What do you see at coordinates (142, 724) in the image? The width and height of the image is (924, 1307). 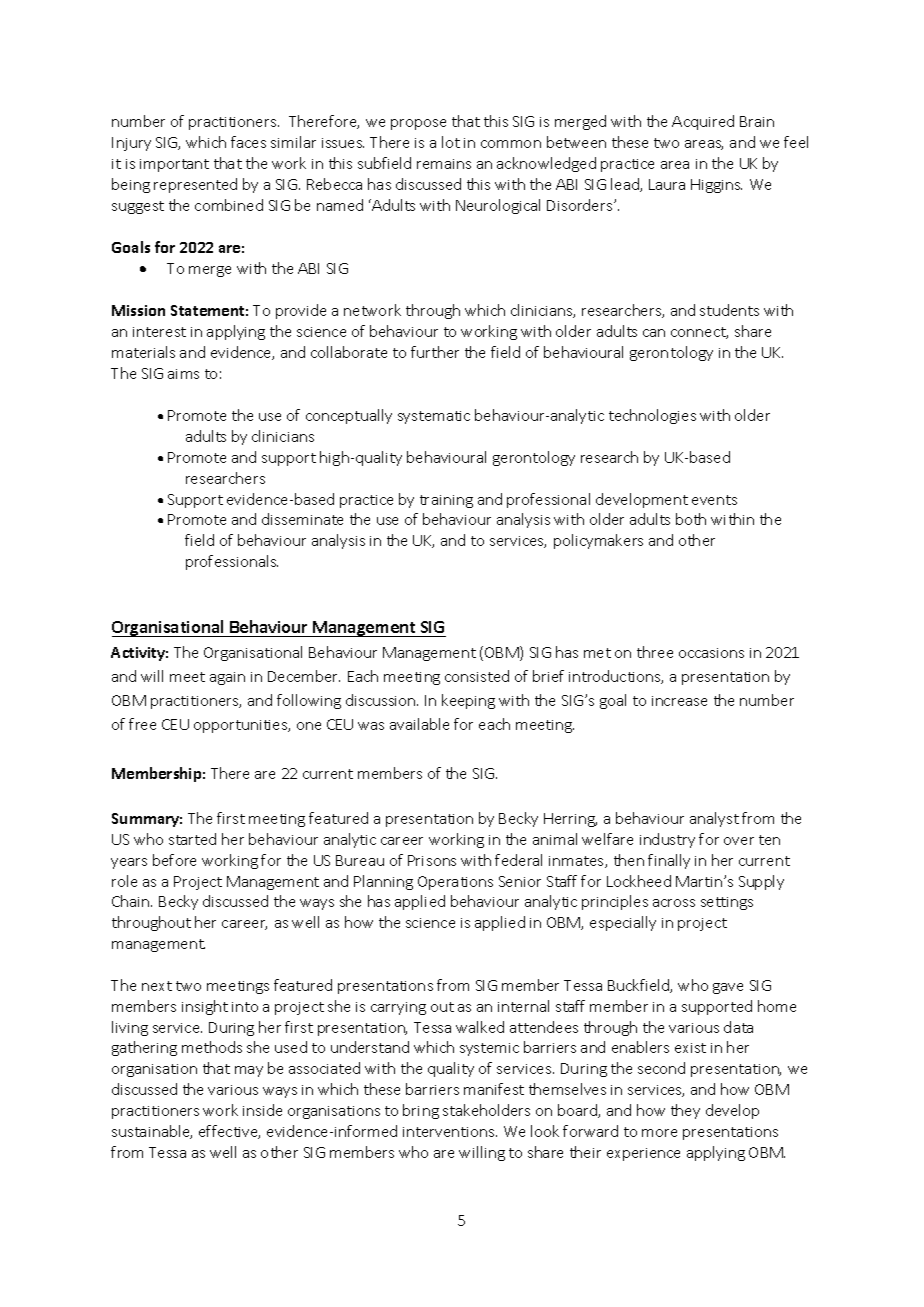 I see `free` at bounding box center [142, 724].
